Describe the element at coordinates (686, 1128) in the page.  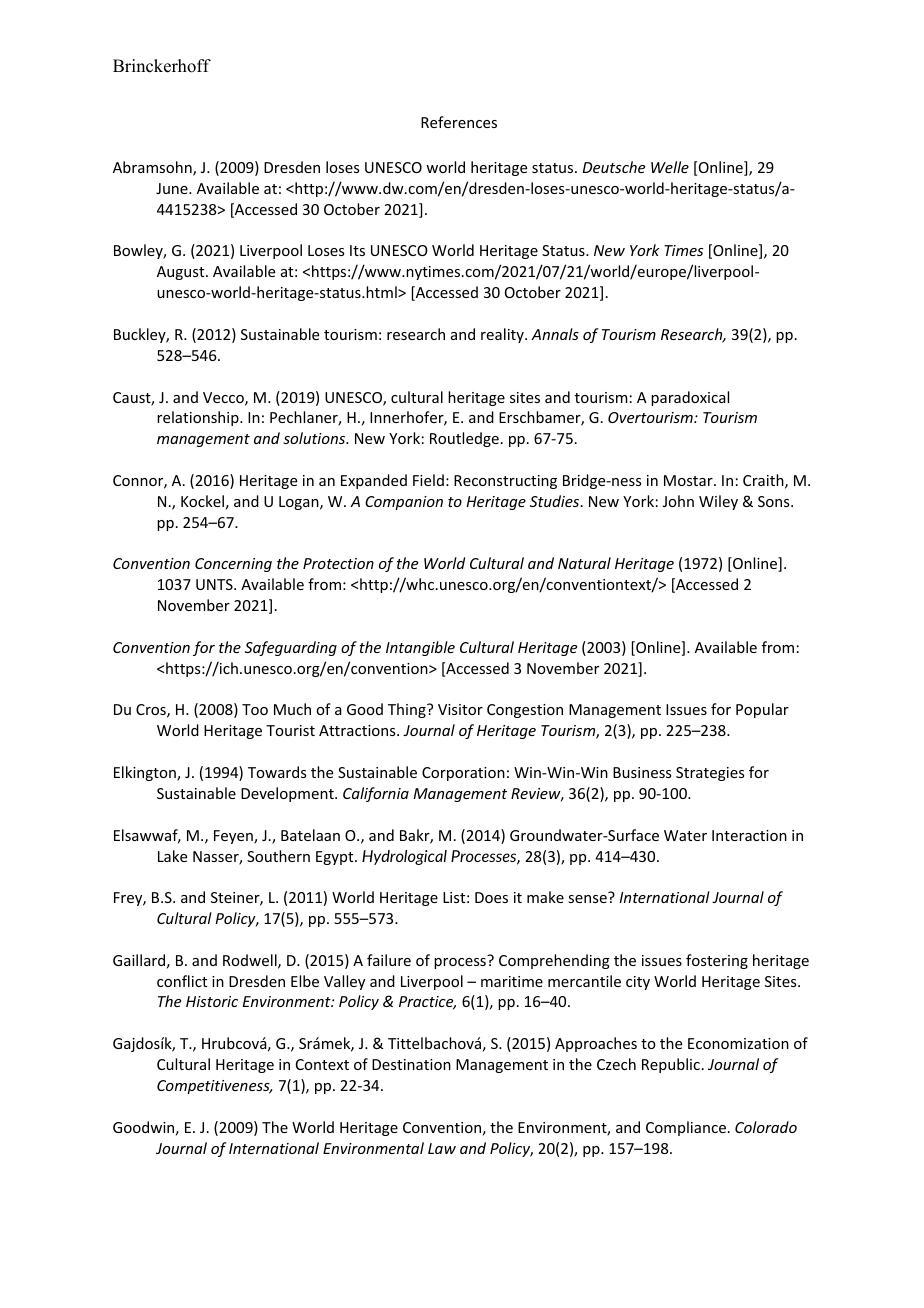
I see `Compliance` at that location.
